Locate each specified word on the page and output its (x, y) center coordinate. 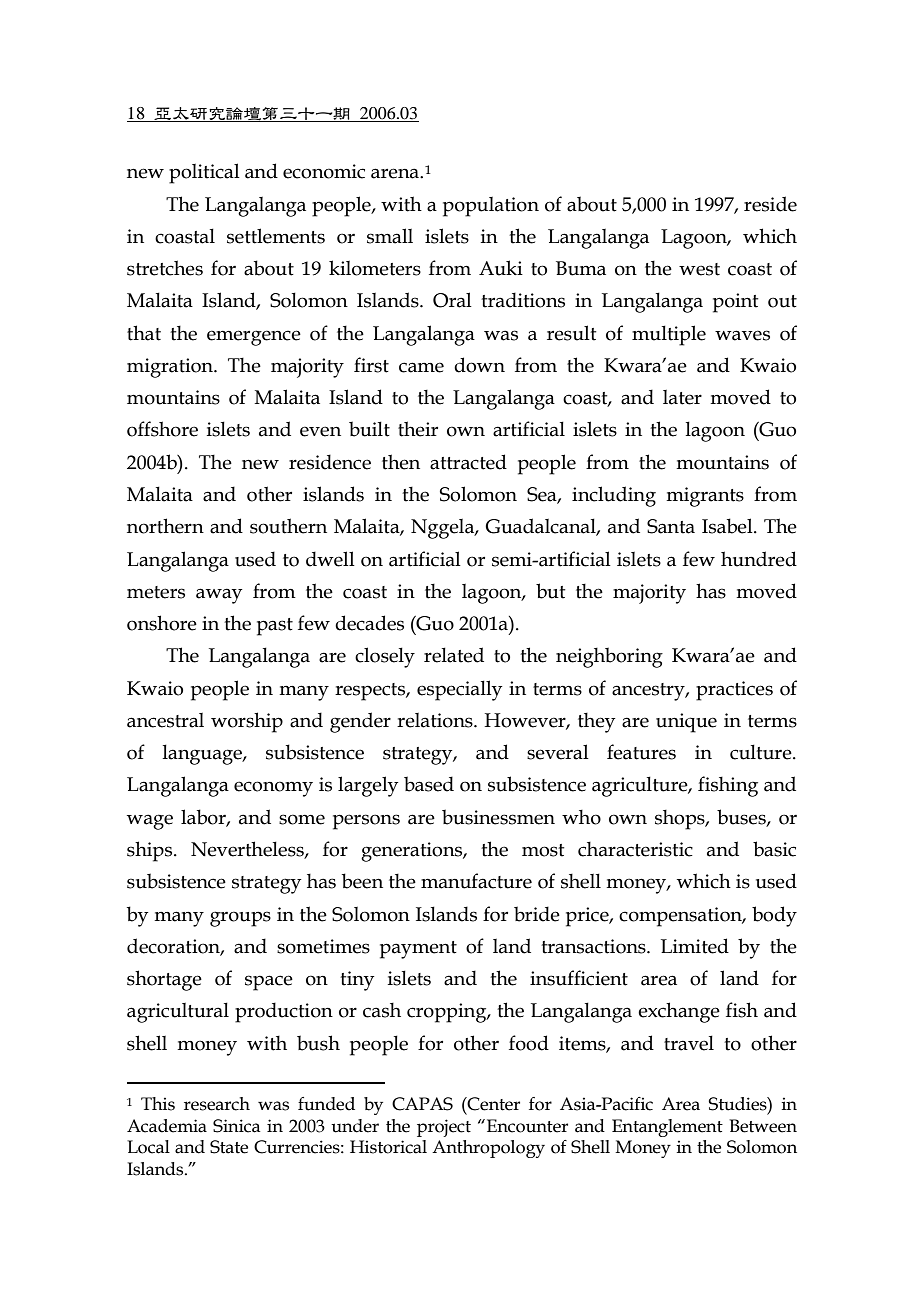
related (454, 655)
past (275, 627)
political (204, 173)
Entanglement (667, 1128)
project (444, 1128)
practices (734, 691)
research (217, 1104)
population (491, 207)
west (699, 269)
